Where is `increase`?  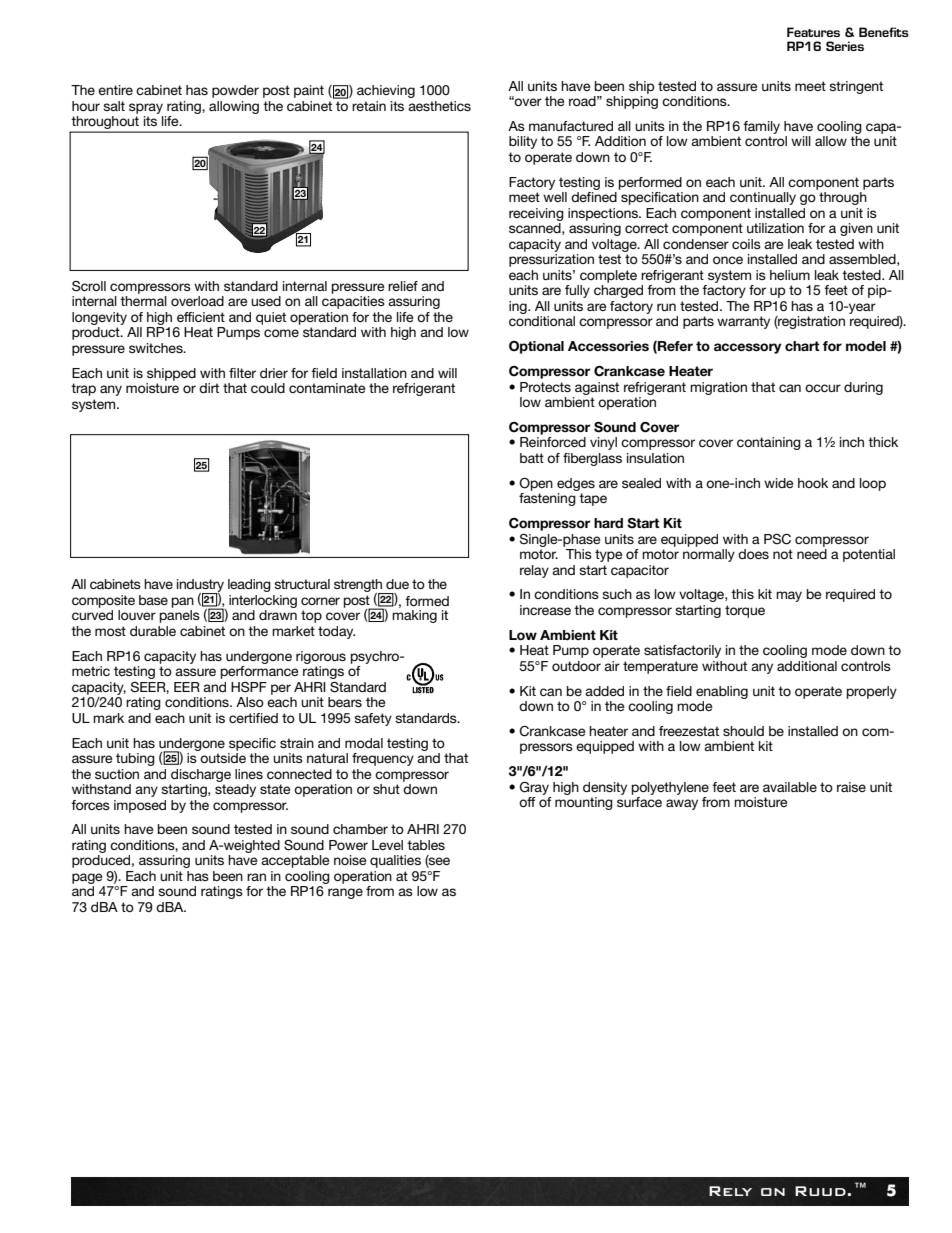
increase is located at coordinates (545, 610).
